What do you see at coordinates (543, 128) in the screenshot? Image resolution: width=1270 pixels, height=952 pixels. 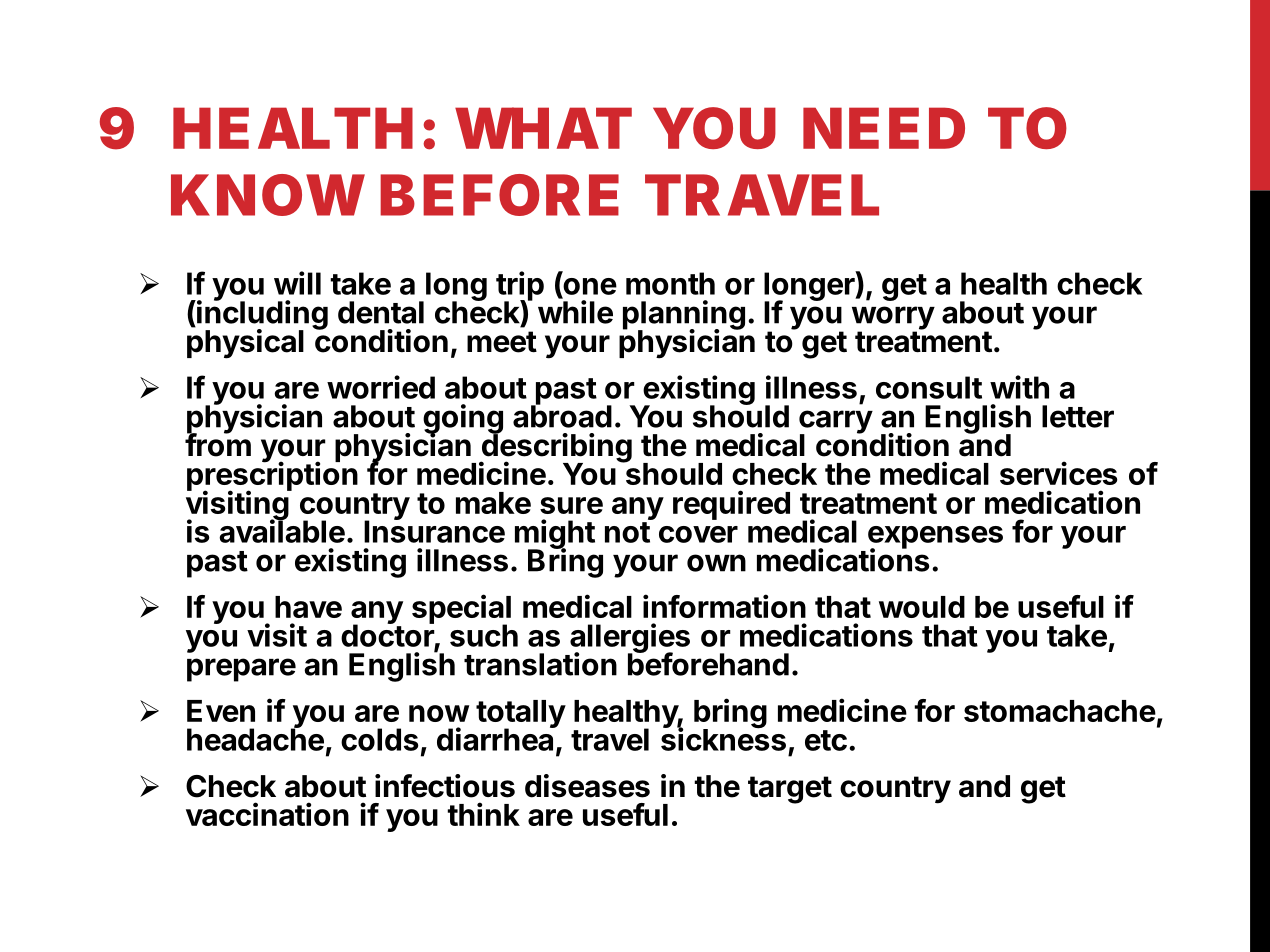 I see `WHAT` at bounding box center [543, 128].
